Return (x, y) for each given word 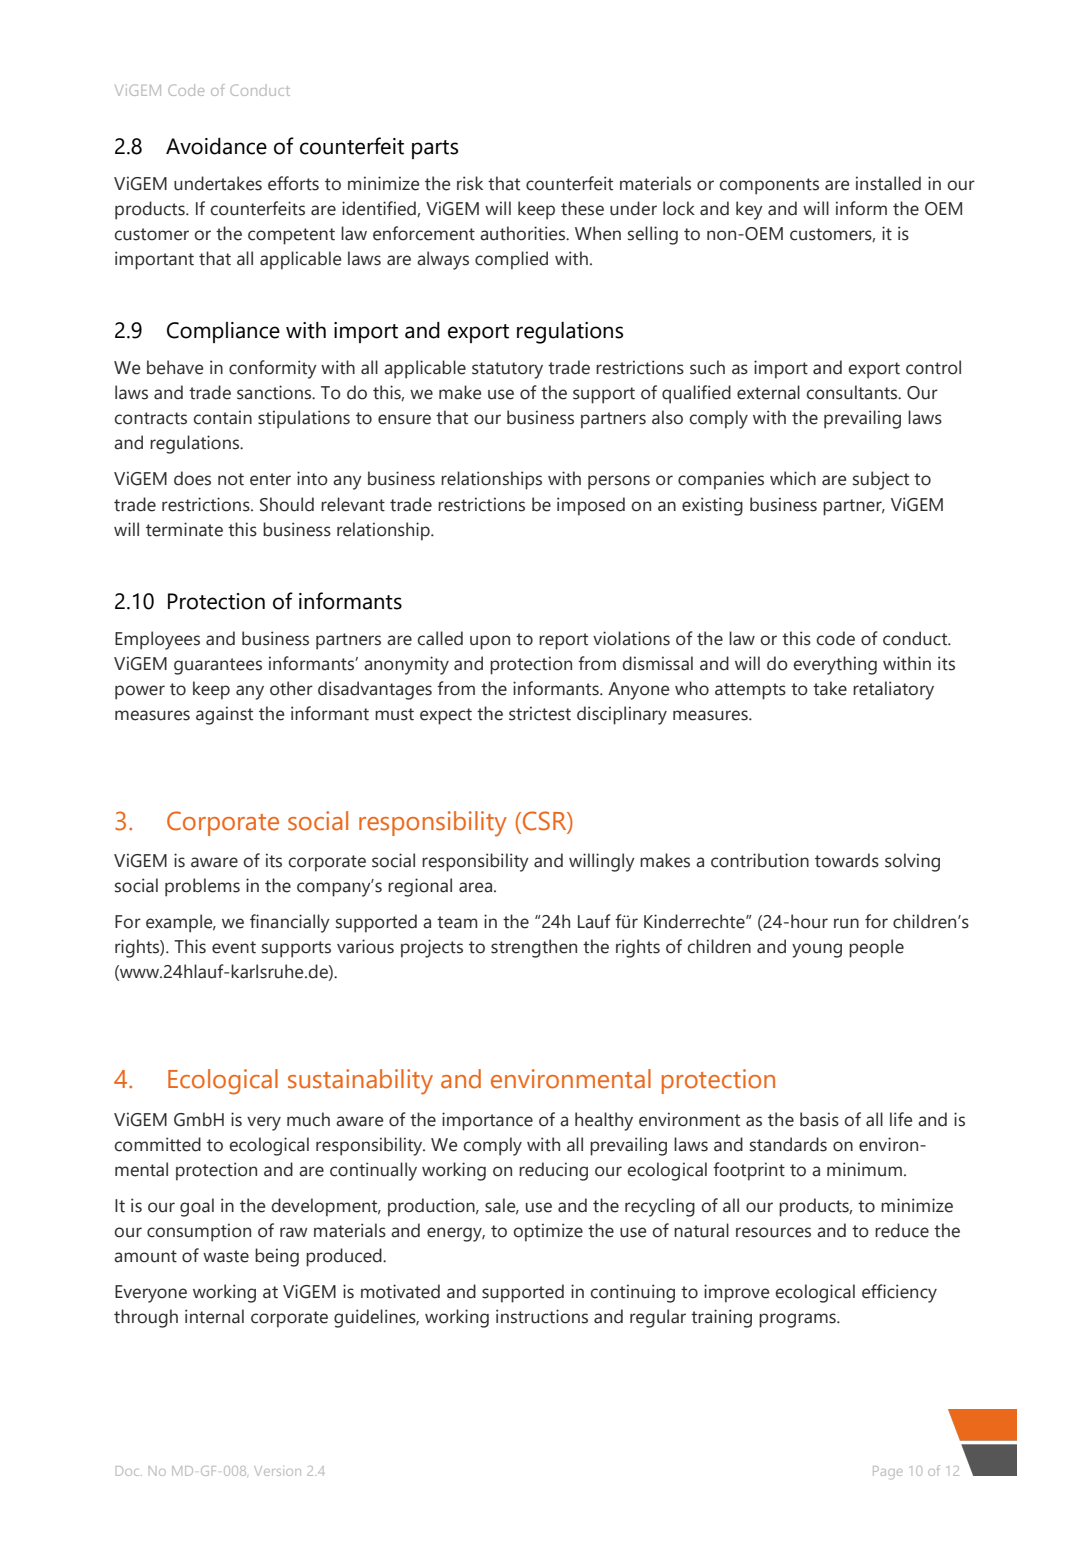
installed (888, 183)
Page (887, 1472)
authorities (524, 233)
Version (277, 1471)
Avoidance (216, 146)
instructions (542, 1316)
